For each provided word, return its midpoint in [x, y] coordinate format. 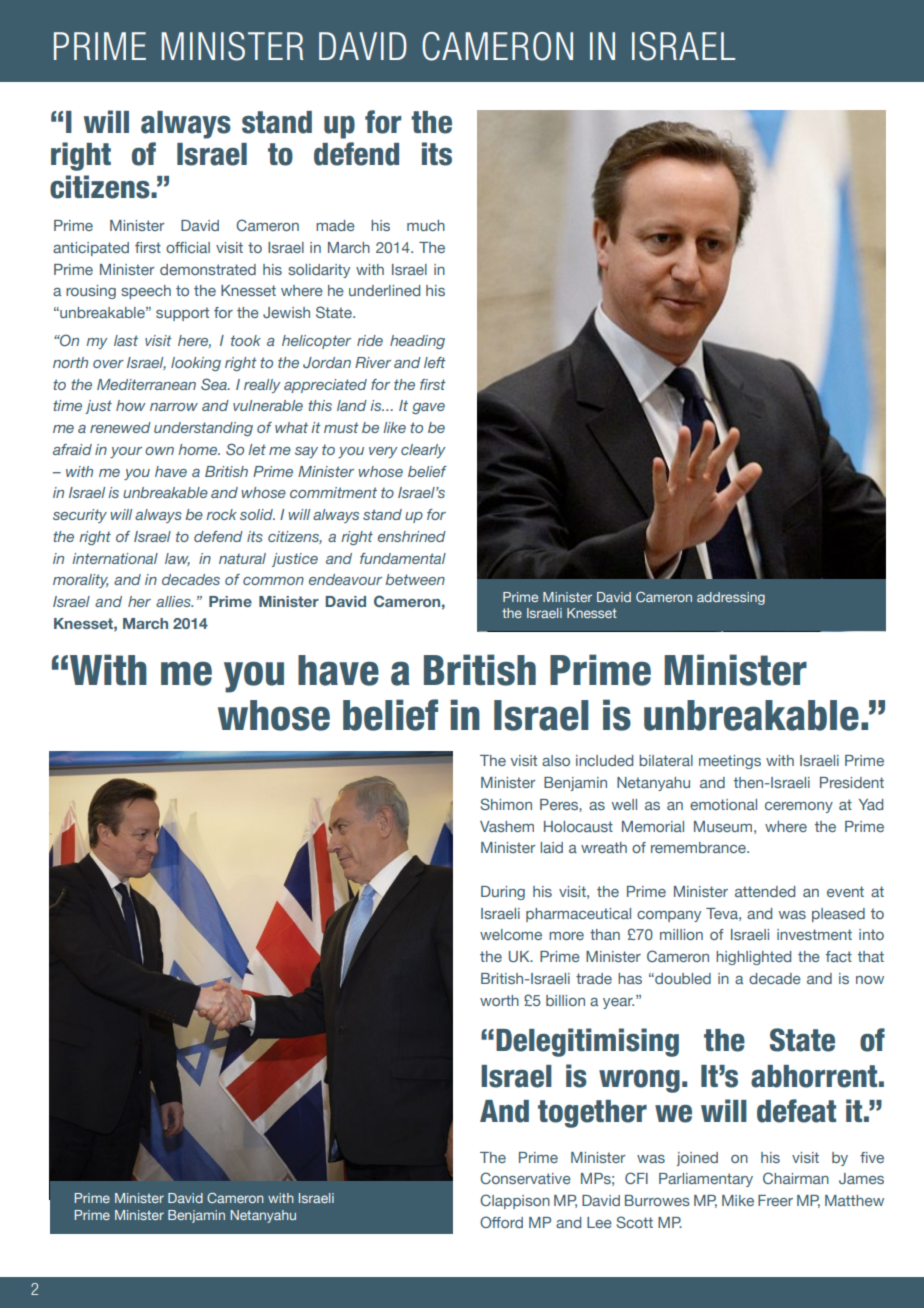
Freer [775, 1200]
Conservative [525, 1178]
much [426, 225]
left [435, 362]
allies [174, 601]
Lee [599, 1222]
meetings [730, 762]
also [556, 760]
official [188, 247]
